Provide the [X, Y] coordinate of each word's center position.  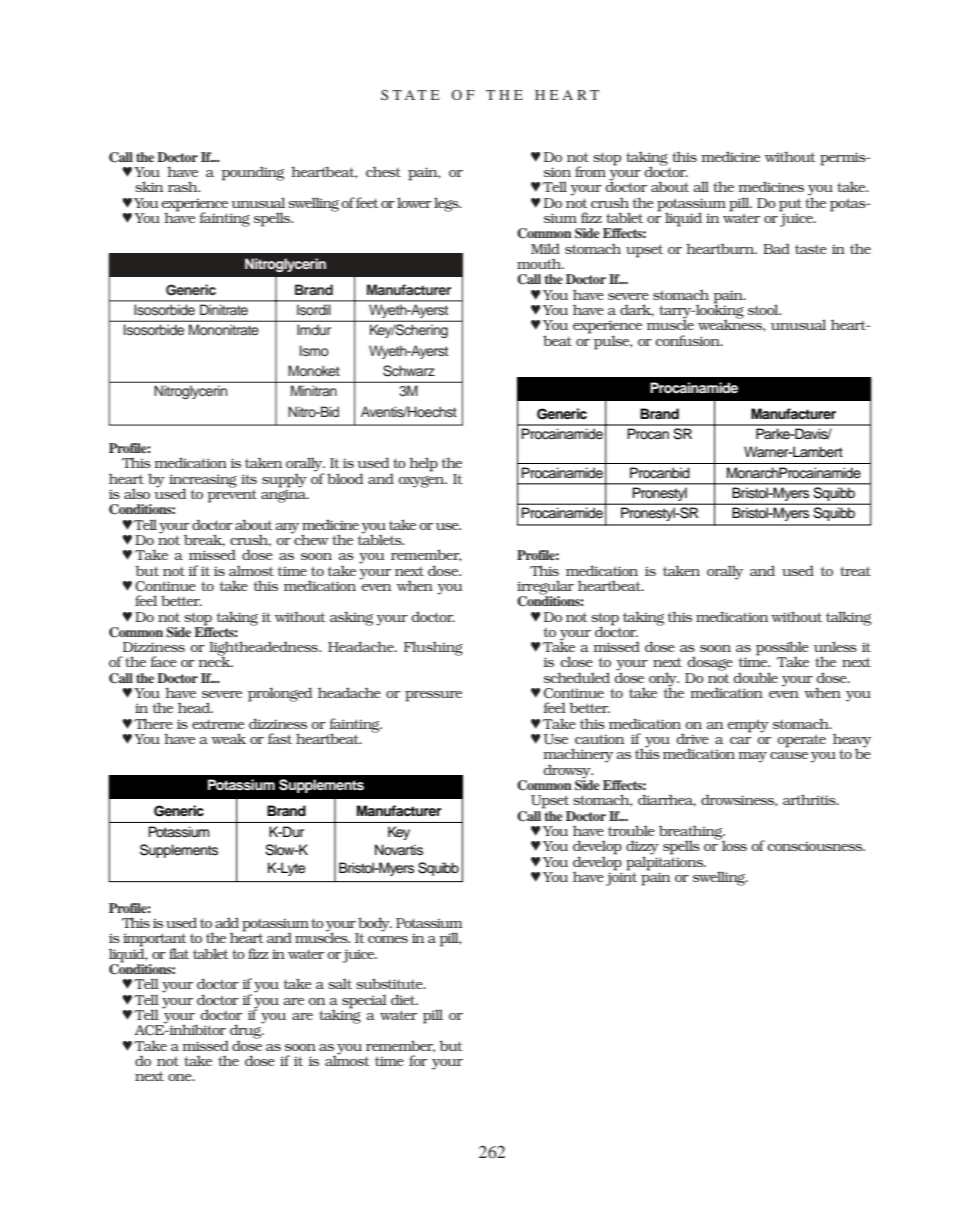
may [752, 757]
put [790, 205]
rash [184, 186]
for [418, 1060]
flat [179, 953]
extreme [218, 724]
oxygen [422, 482]
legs [447, 204]
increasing [203, 482]
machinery [578, 756]
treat [855, 571]
